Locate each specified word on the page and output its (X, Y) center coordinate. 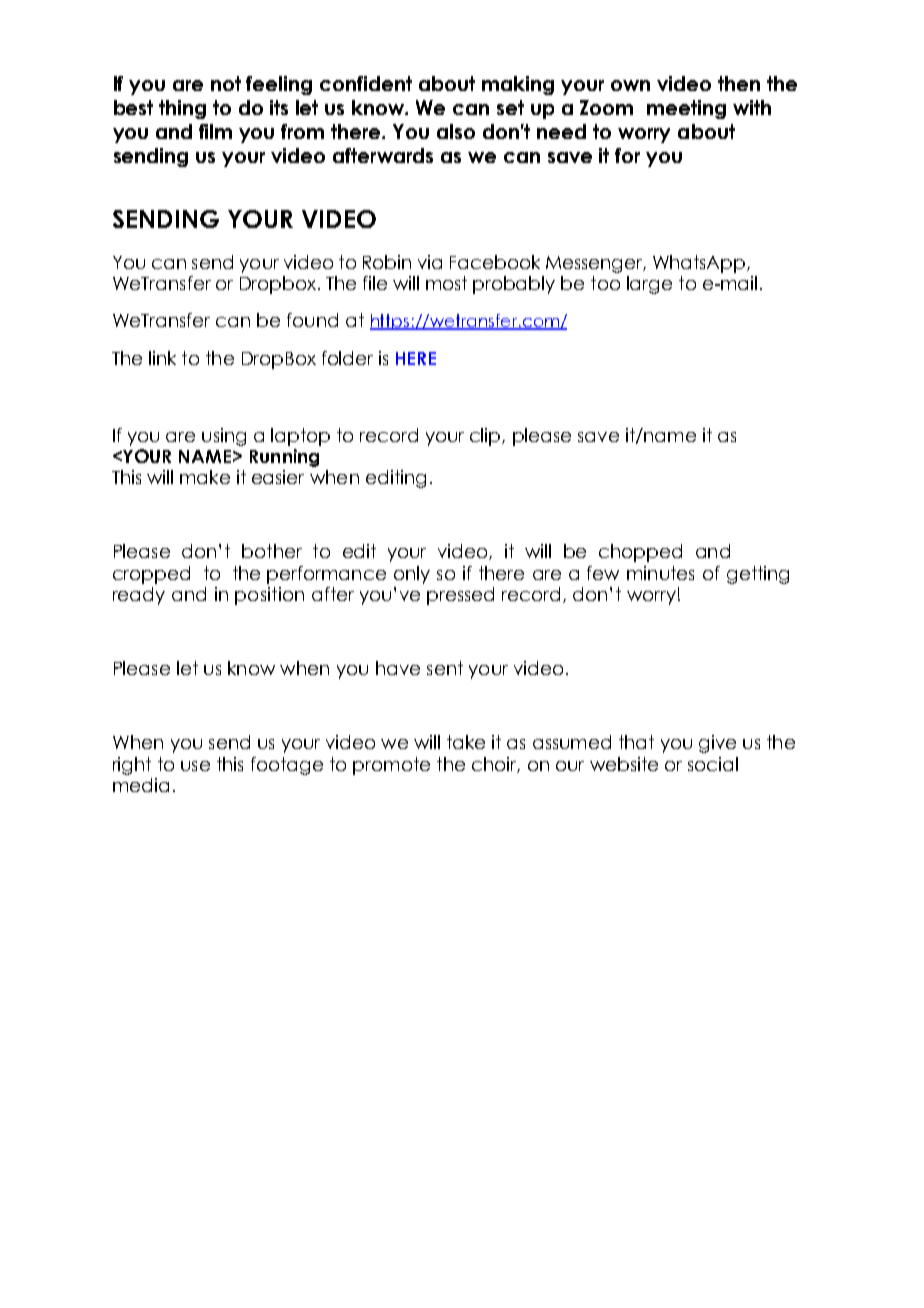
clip (486, 437)
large (649, 285)
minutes (660, 573)
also (456, 131)
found (312, 320)
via (430, 262)
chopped (640, 553)
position (269, 596)
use (195, 766)
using (224, 437)
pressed (460, 596)
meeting (686, 109)
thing (182, 109)
